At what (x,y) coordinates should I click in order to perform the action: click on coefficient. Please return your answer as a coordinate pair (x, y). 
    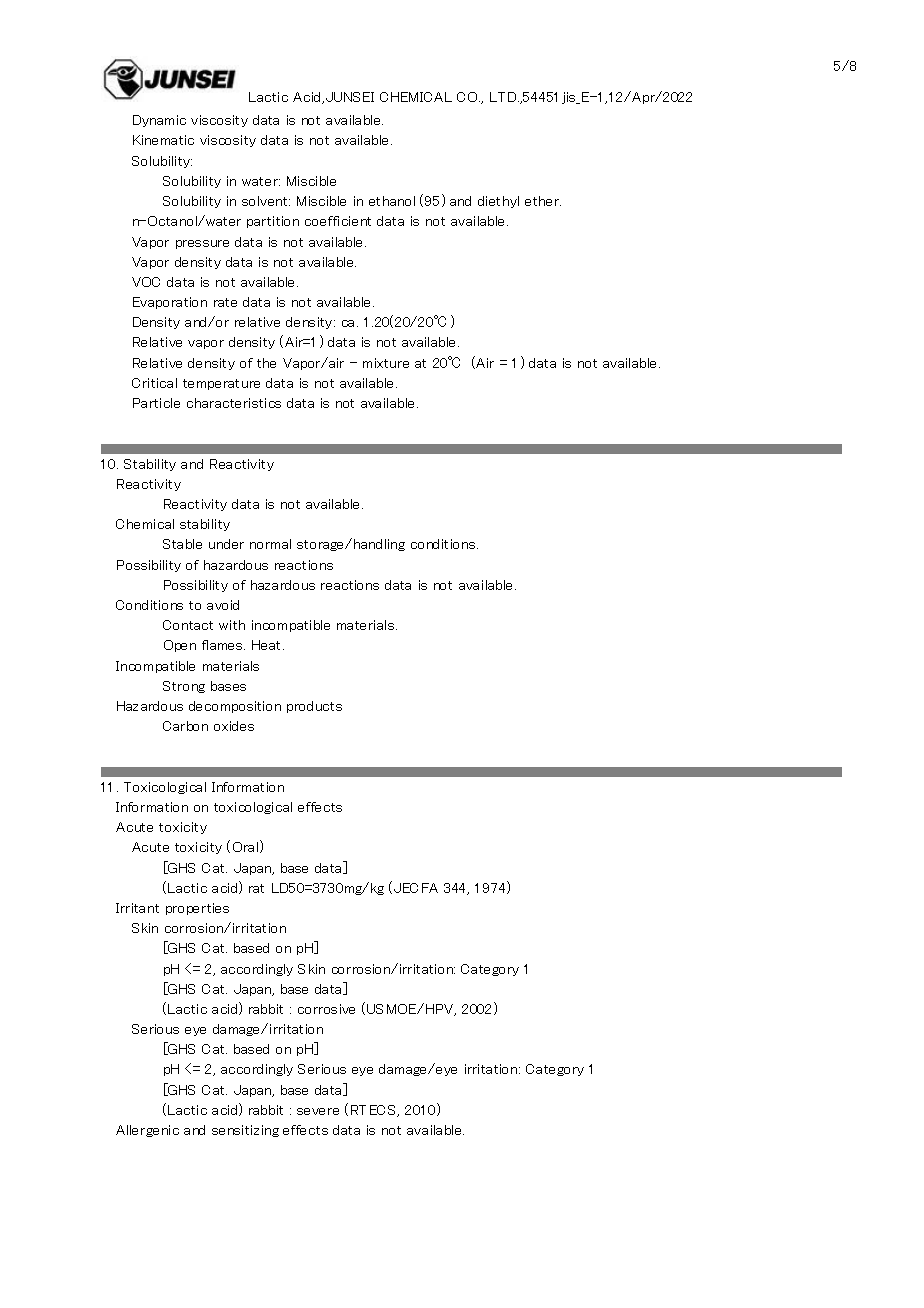
    Looking at the image, I should click on (338, 221).
